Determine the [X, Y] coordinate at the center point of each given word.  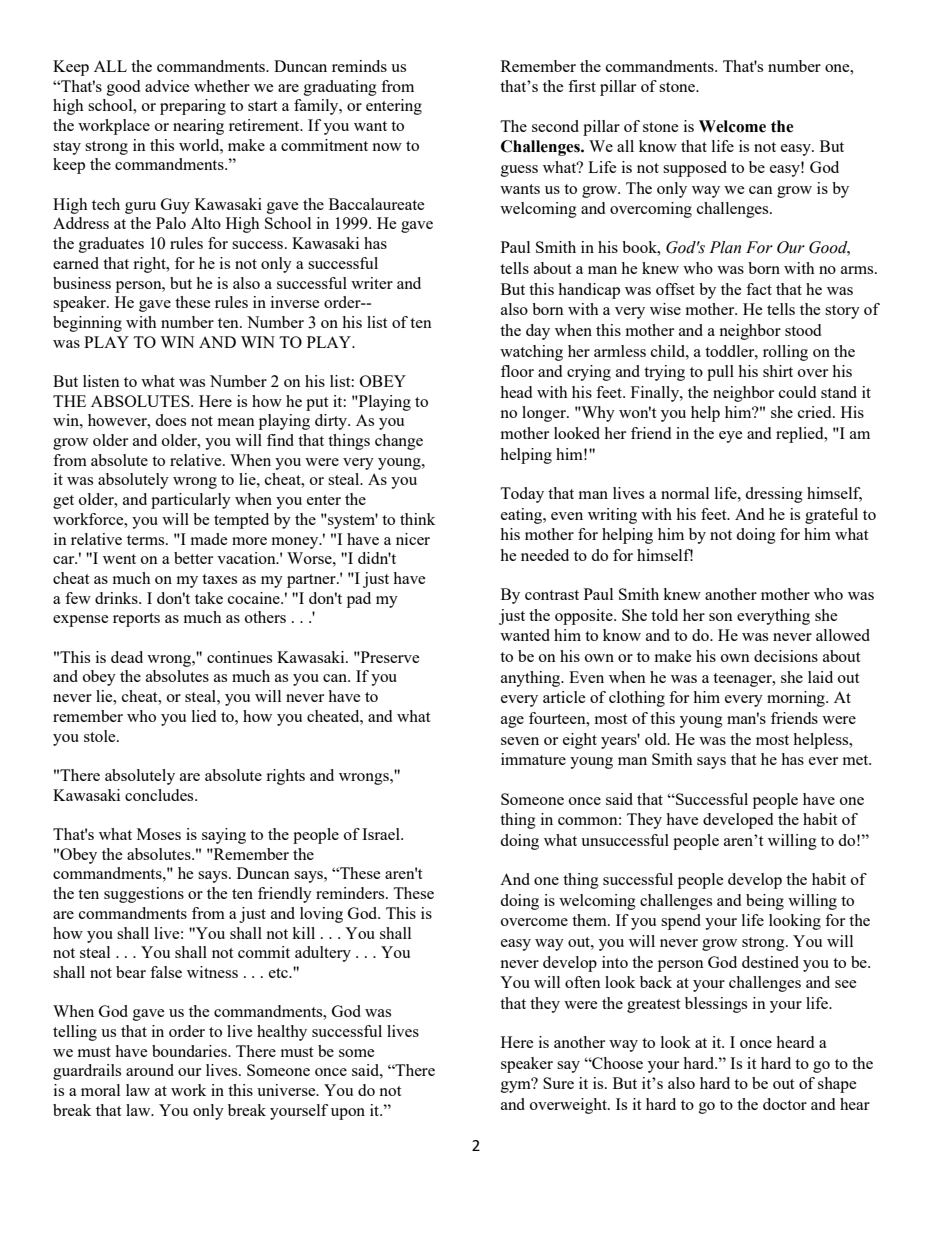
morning [797, 699]
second [555, 126]
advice [167, 86]
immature [533, 759]
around [150, 1070]
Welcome [732, 126]
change [399, 442]
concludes [160, 795]
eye [731, 437]
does [170, 420]
